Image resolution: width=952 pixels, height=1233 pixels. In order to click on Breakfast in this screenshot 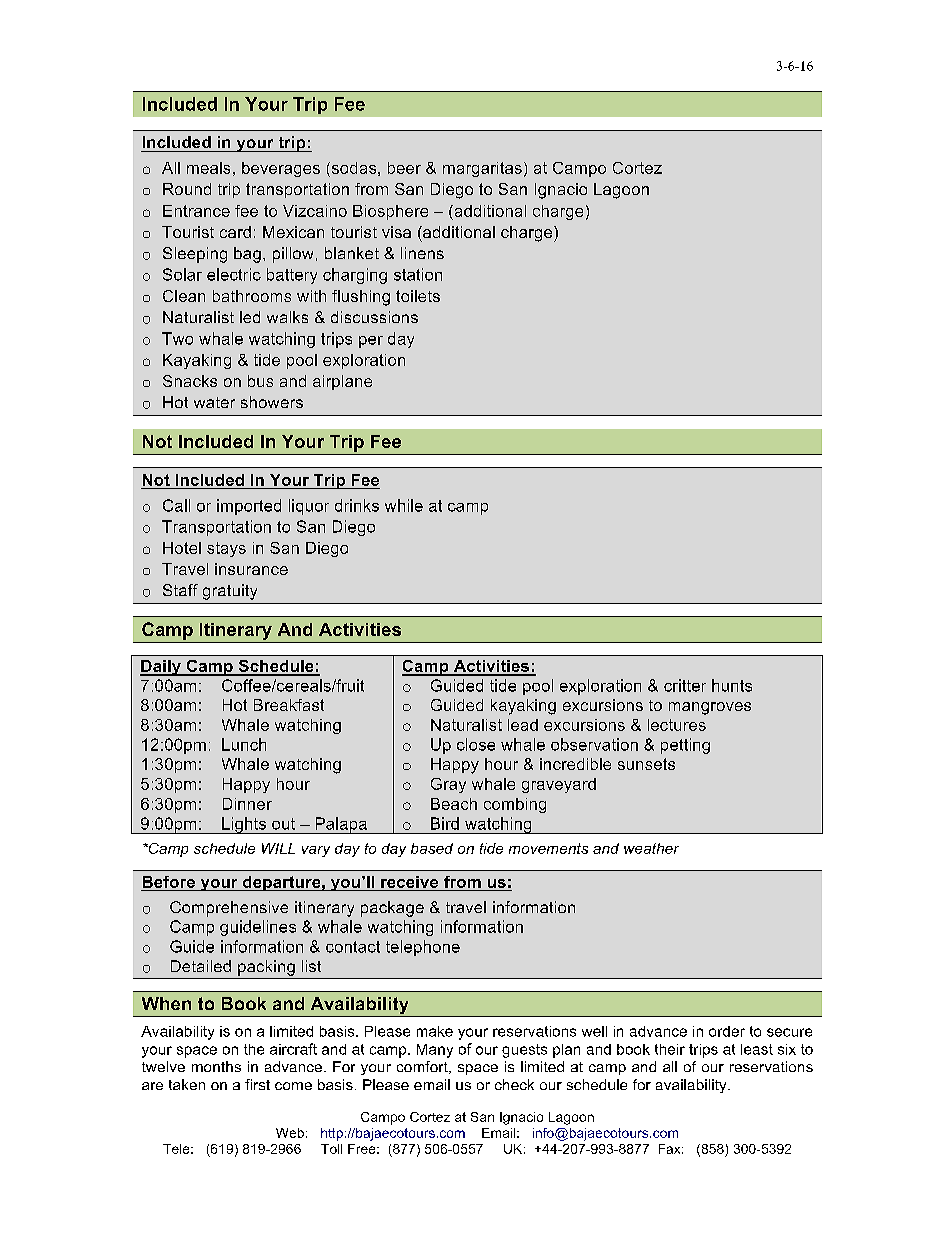, I will do `click(289, 705)`.
